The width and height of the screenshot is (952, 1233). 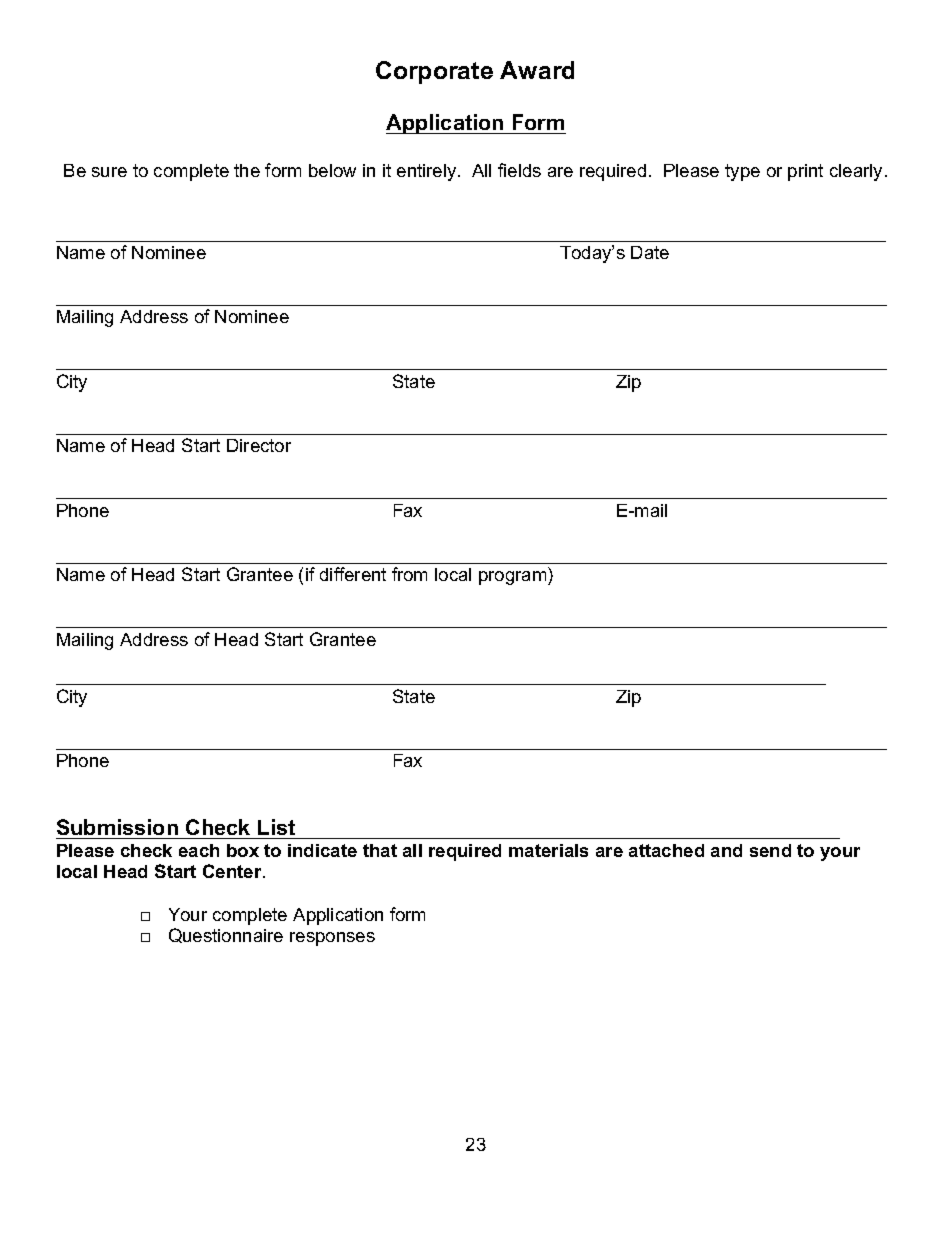 I want to click on Corporate, so click(x=434, y=72).
